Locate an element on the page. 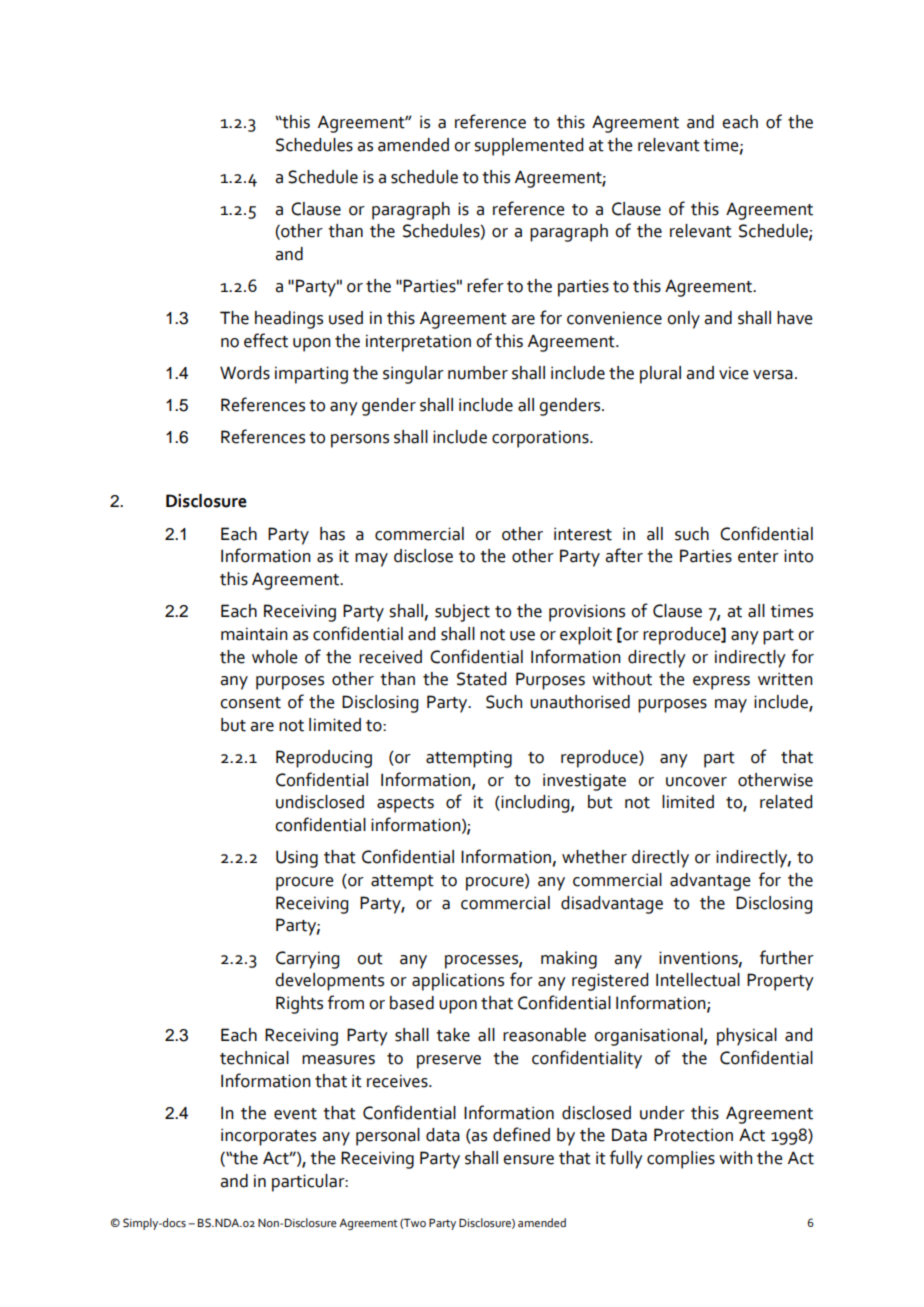 The height and width of the document is (1307, 924). headings is located at coordinates (289, 320).
